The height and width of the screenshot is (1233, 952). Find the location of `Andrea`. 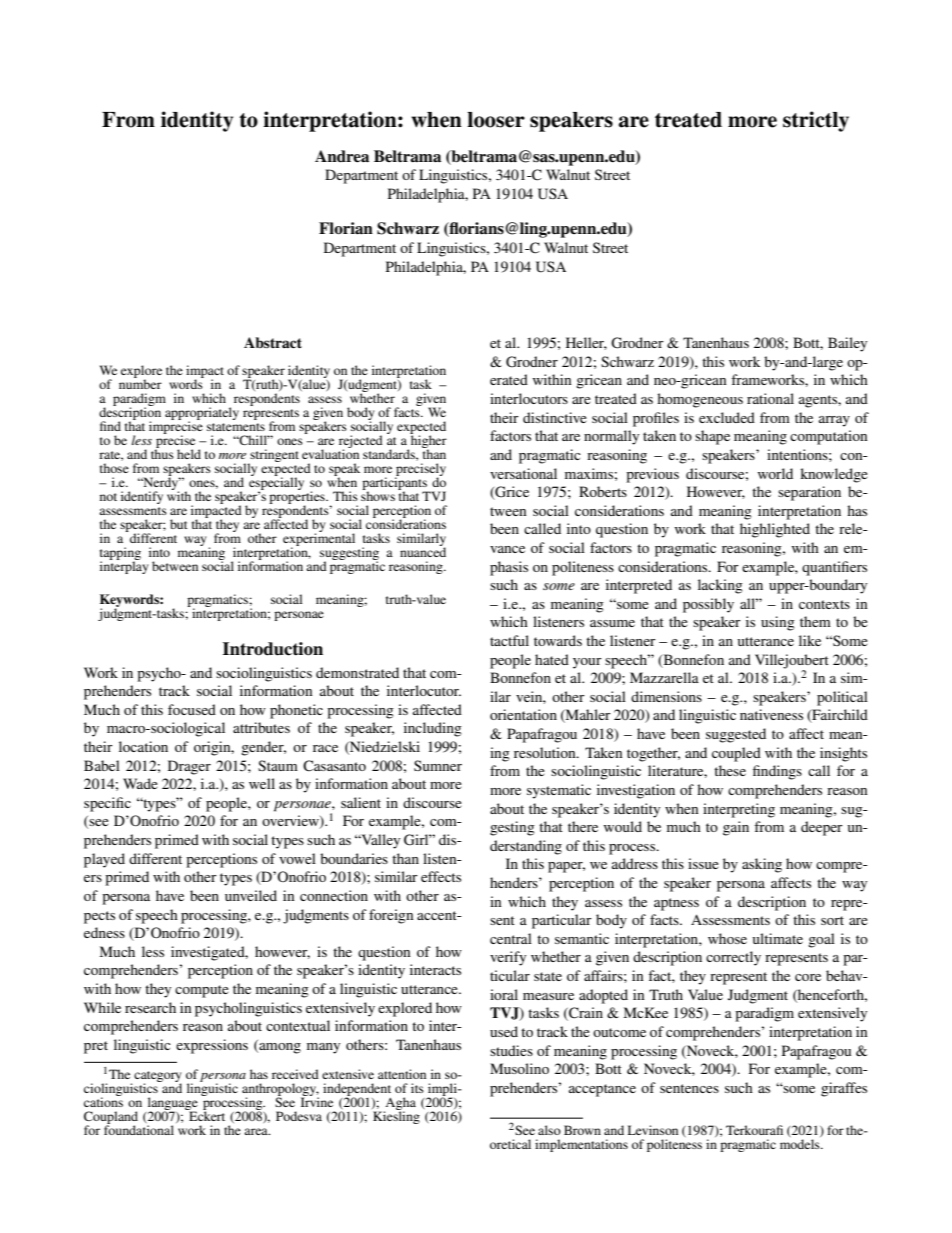

Andrea is located at coordinates (342, 156).
